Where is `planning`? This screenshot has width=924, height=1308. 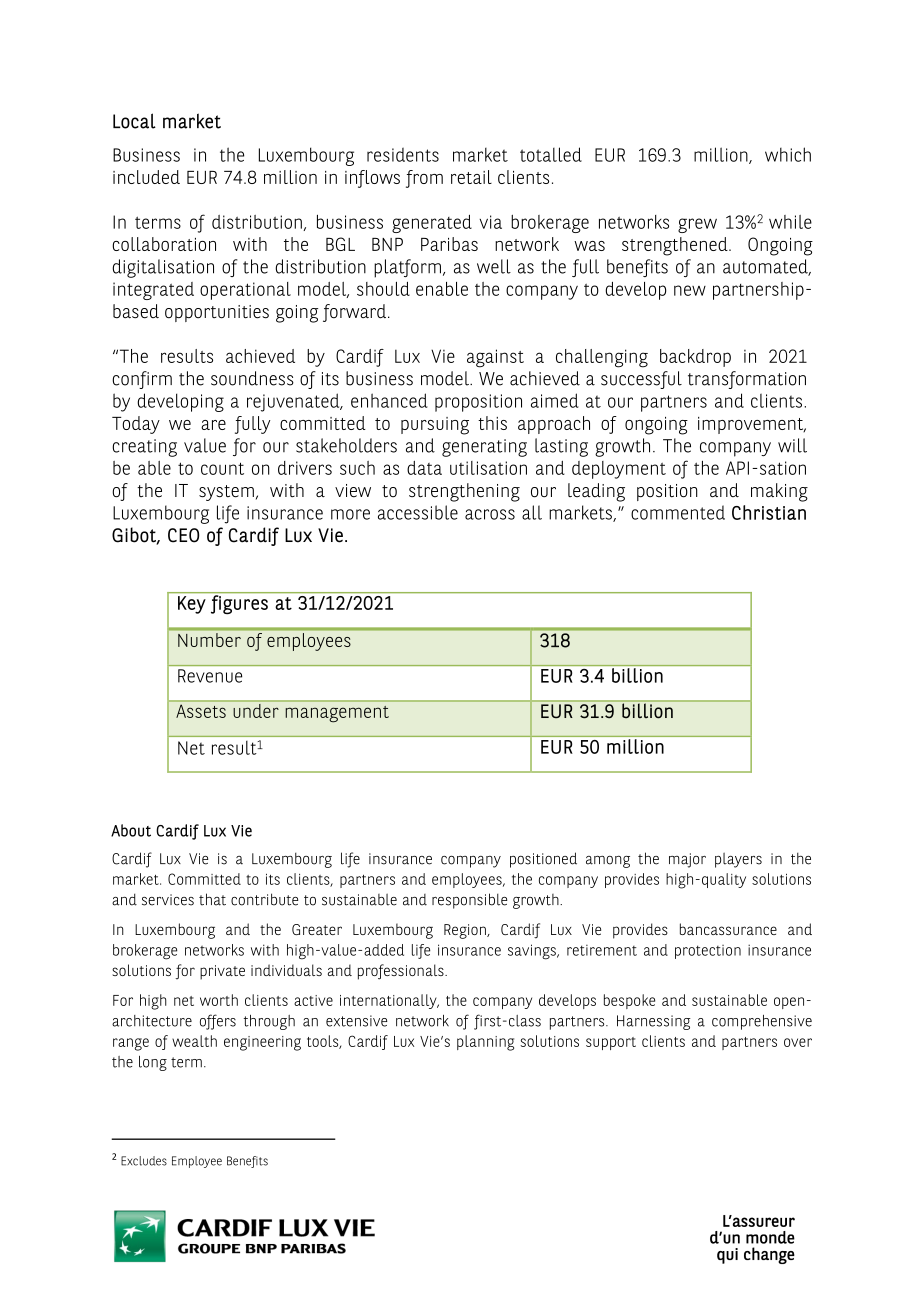
planning is located at coordinates (485, 1043).
